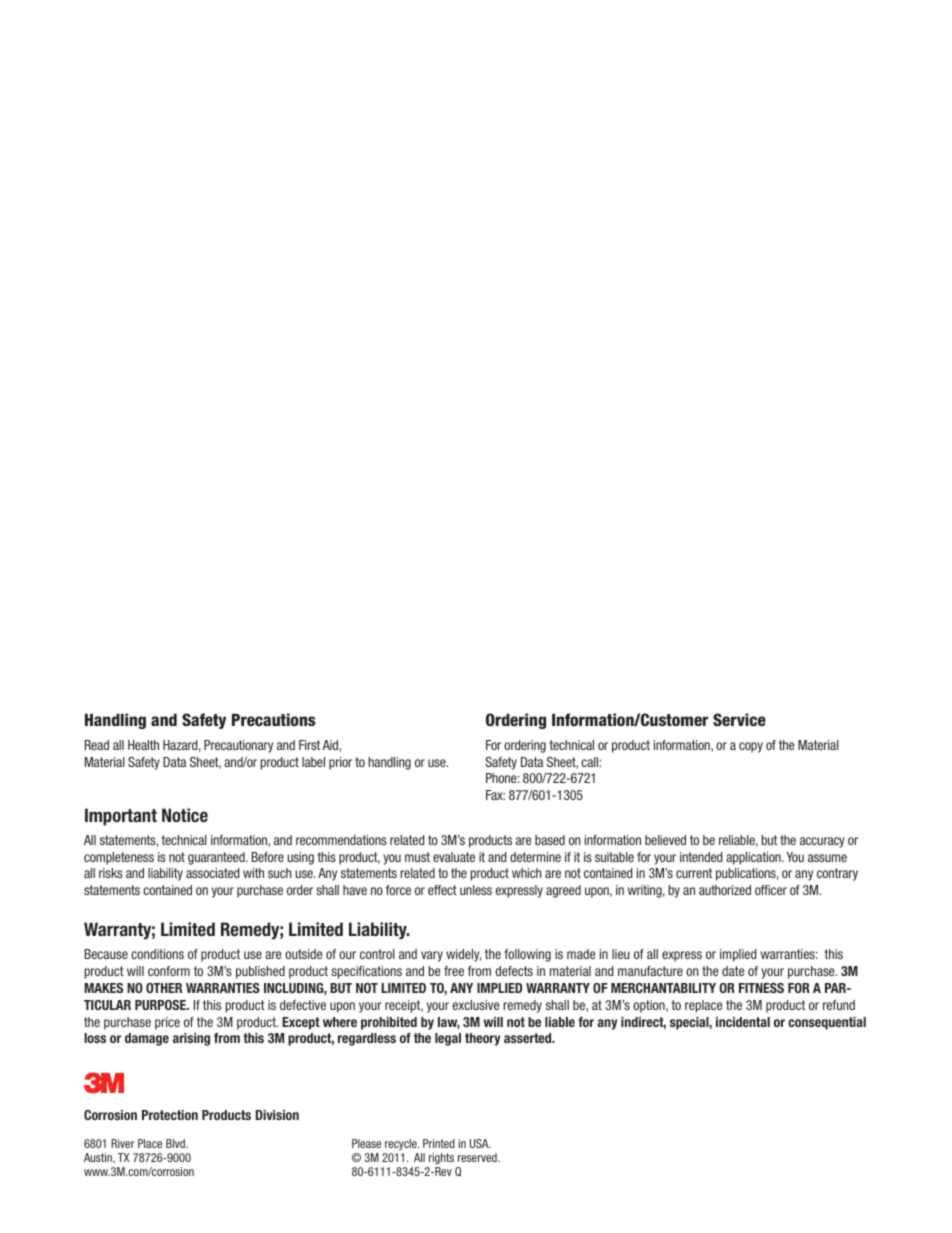  What do you see at coordinates (476, 1005) in the screenshot?
I see `exclusive` at bounding box center [476, 1005].
